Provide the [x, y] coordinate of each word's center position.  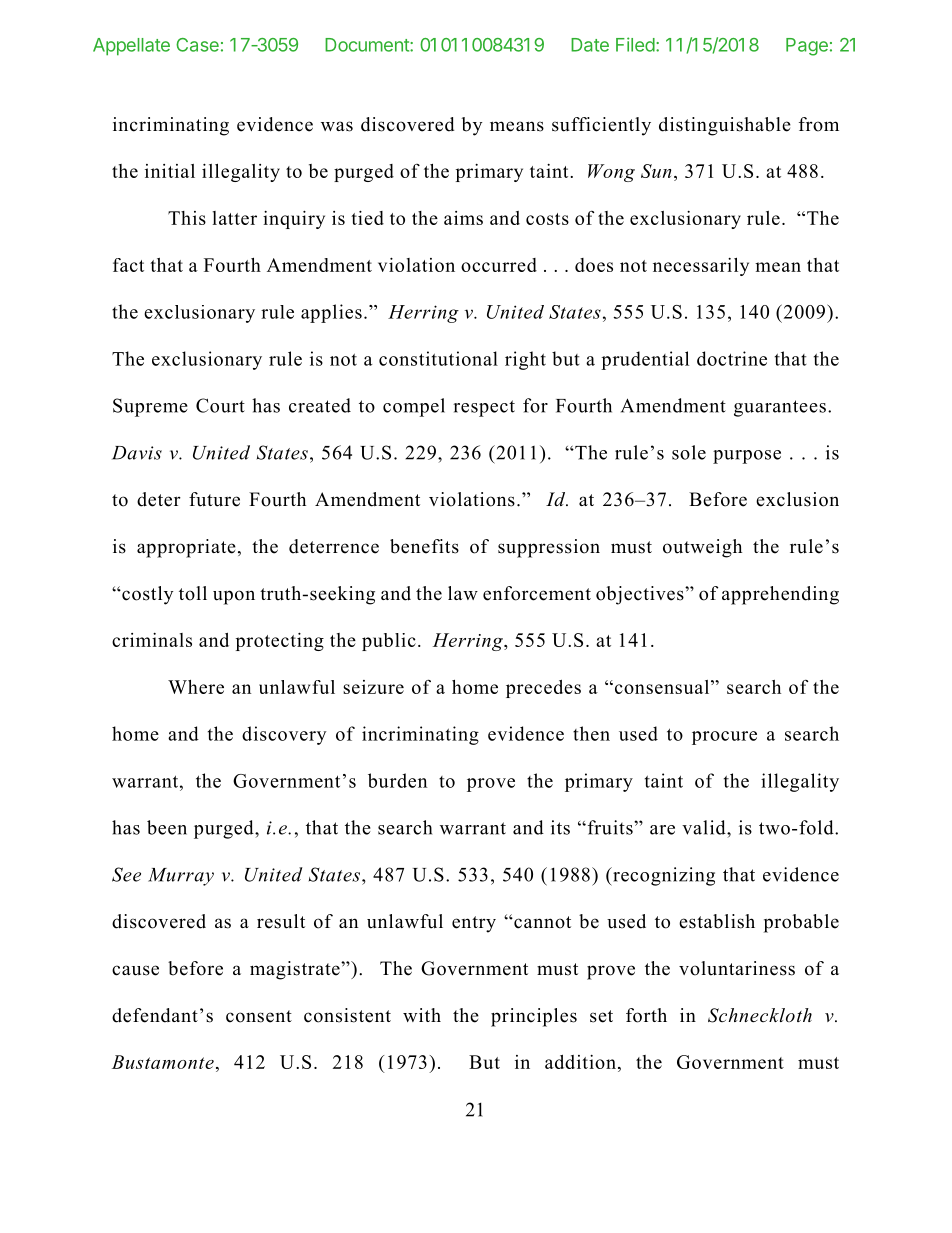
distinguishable [725, 126]
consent [259, 1016]
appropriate [186, 548]
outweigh [702, 548]
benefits [424, 546]
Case [197, 45]
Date [590, 45]
